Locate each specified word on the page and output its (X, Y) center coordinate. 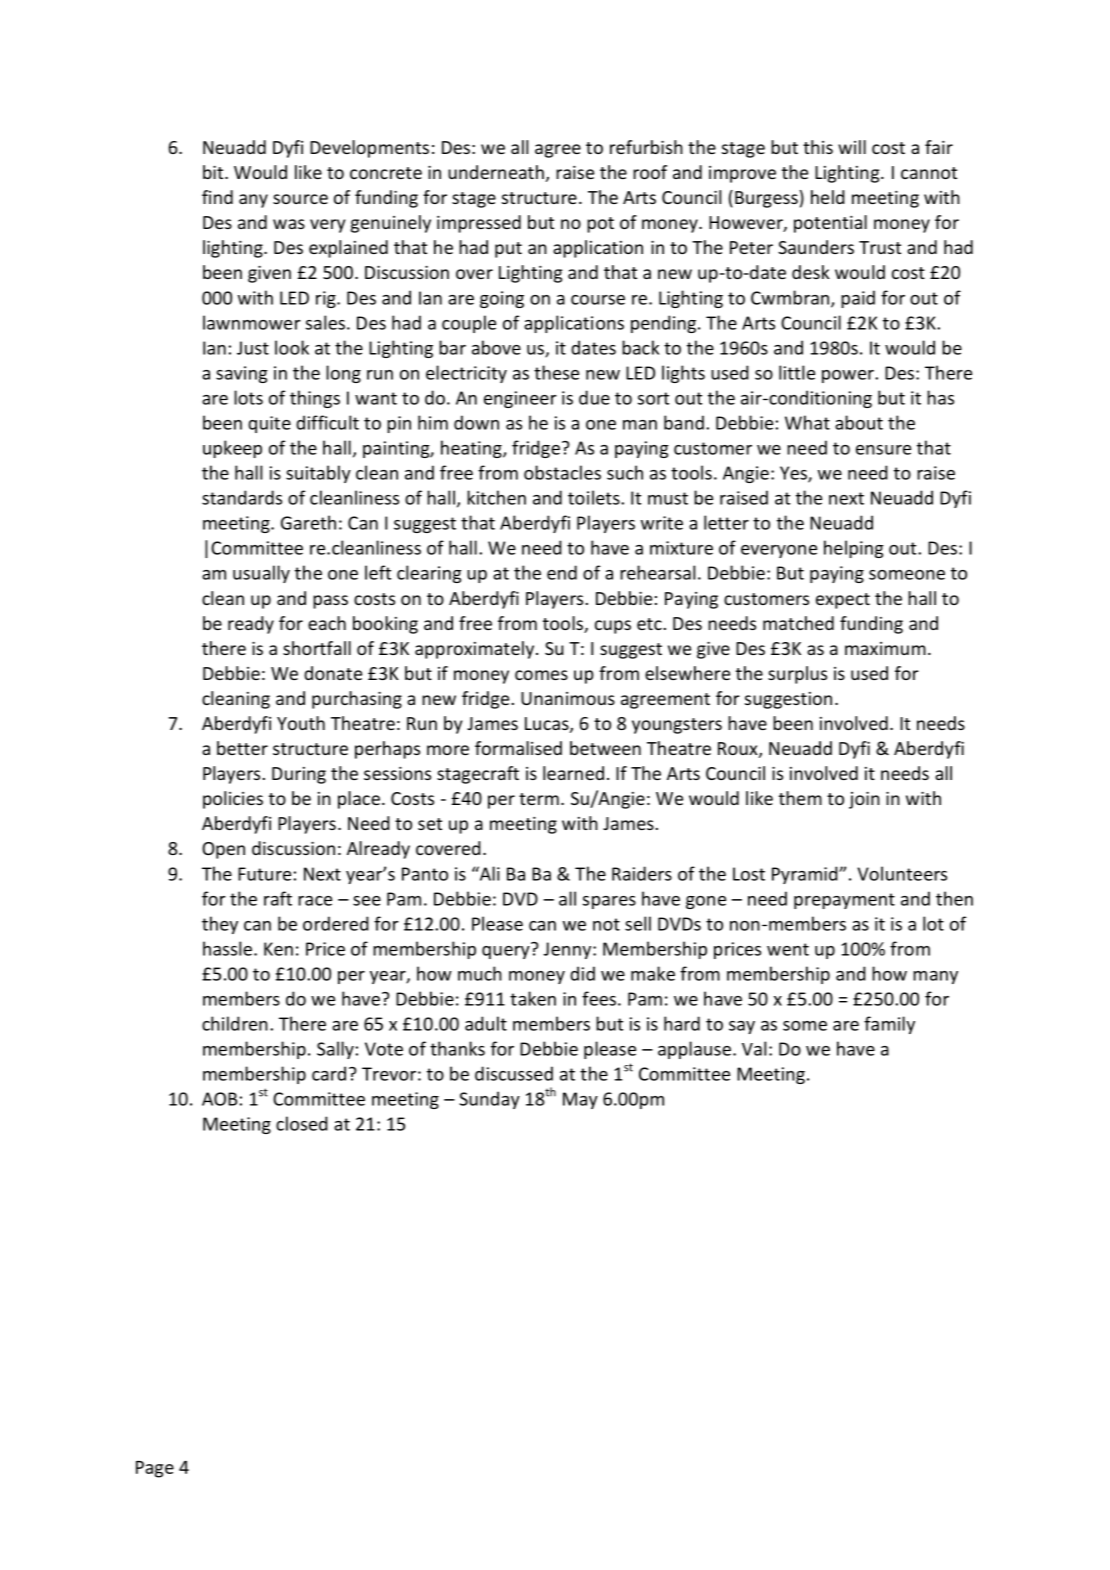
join (864, 800)
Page (155, 1469)
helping (853, 549)
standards (242, 497)
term (539, 799)
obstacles (562, 472)
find (217, 197)
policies (233, 800)
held (828, 197)
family (889, 1025)
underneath (496, 172)
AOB (219, 1099)
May (580, 1100)
